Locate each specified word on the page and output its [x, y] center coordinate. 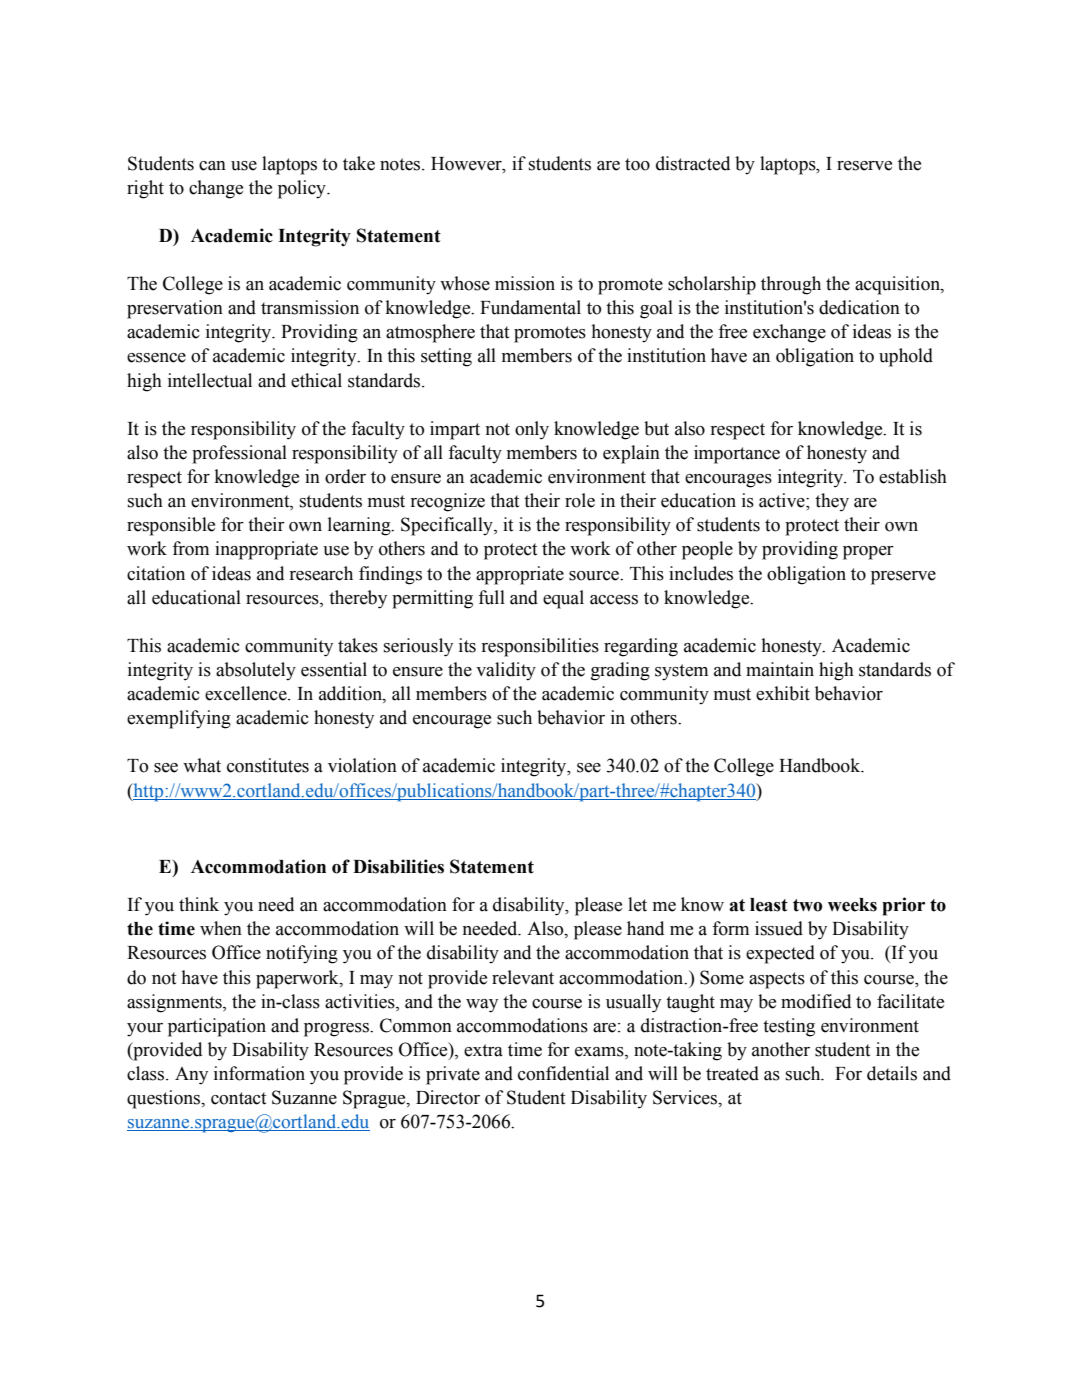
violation [362, 765]
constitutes [268, 765]
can [212, 166]
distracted [693, 163]
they [832, 502]
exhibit [783, 693]
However [467, 164]
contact [238, 1098]
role [580, 500]
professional [239, 454]
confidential [563, 1073]
